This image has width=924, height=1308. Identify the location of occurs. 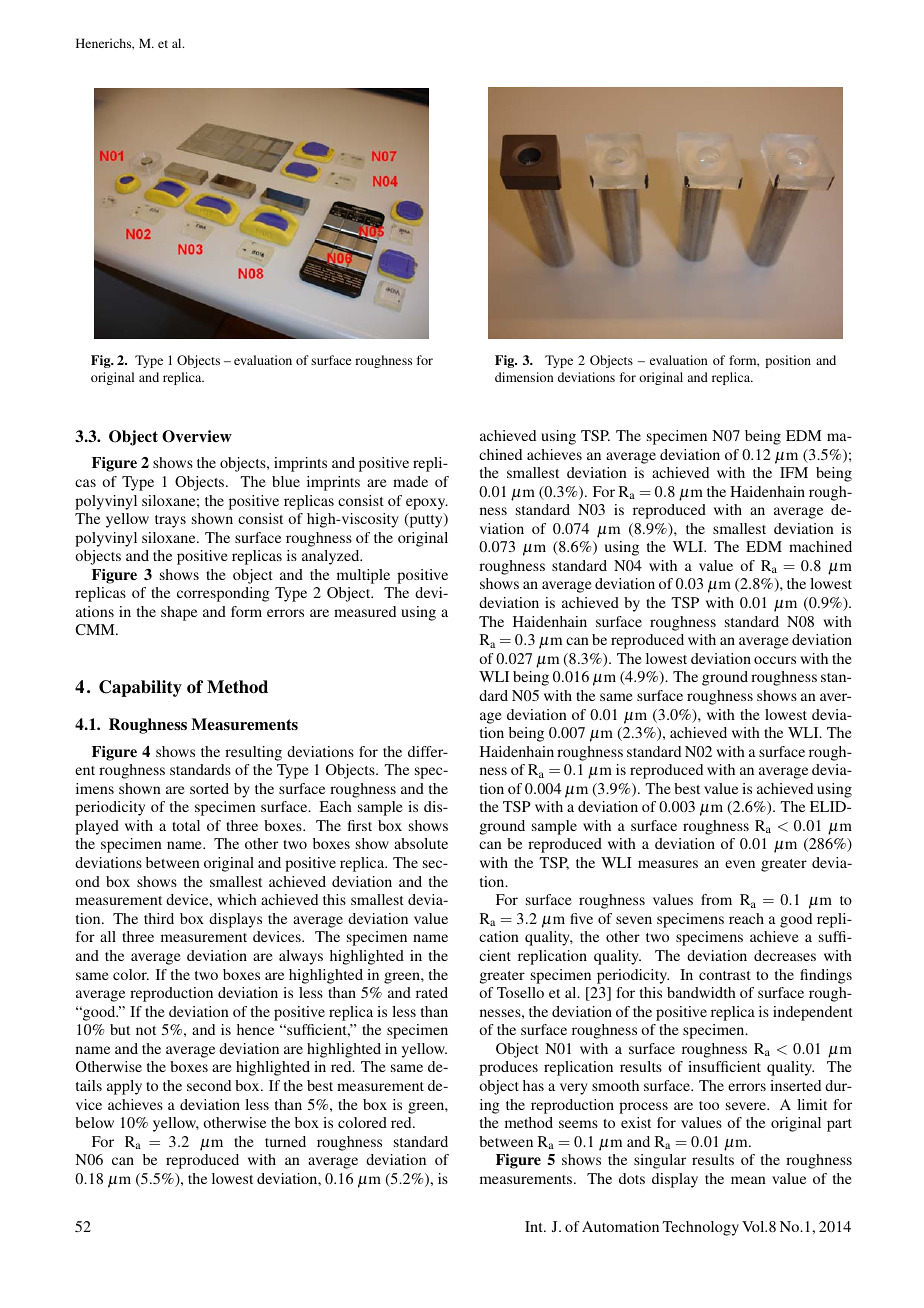
(775, 660).
